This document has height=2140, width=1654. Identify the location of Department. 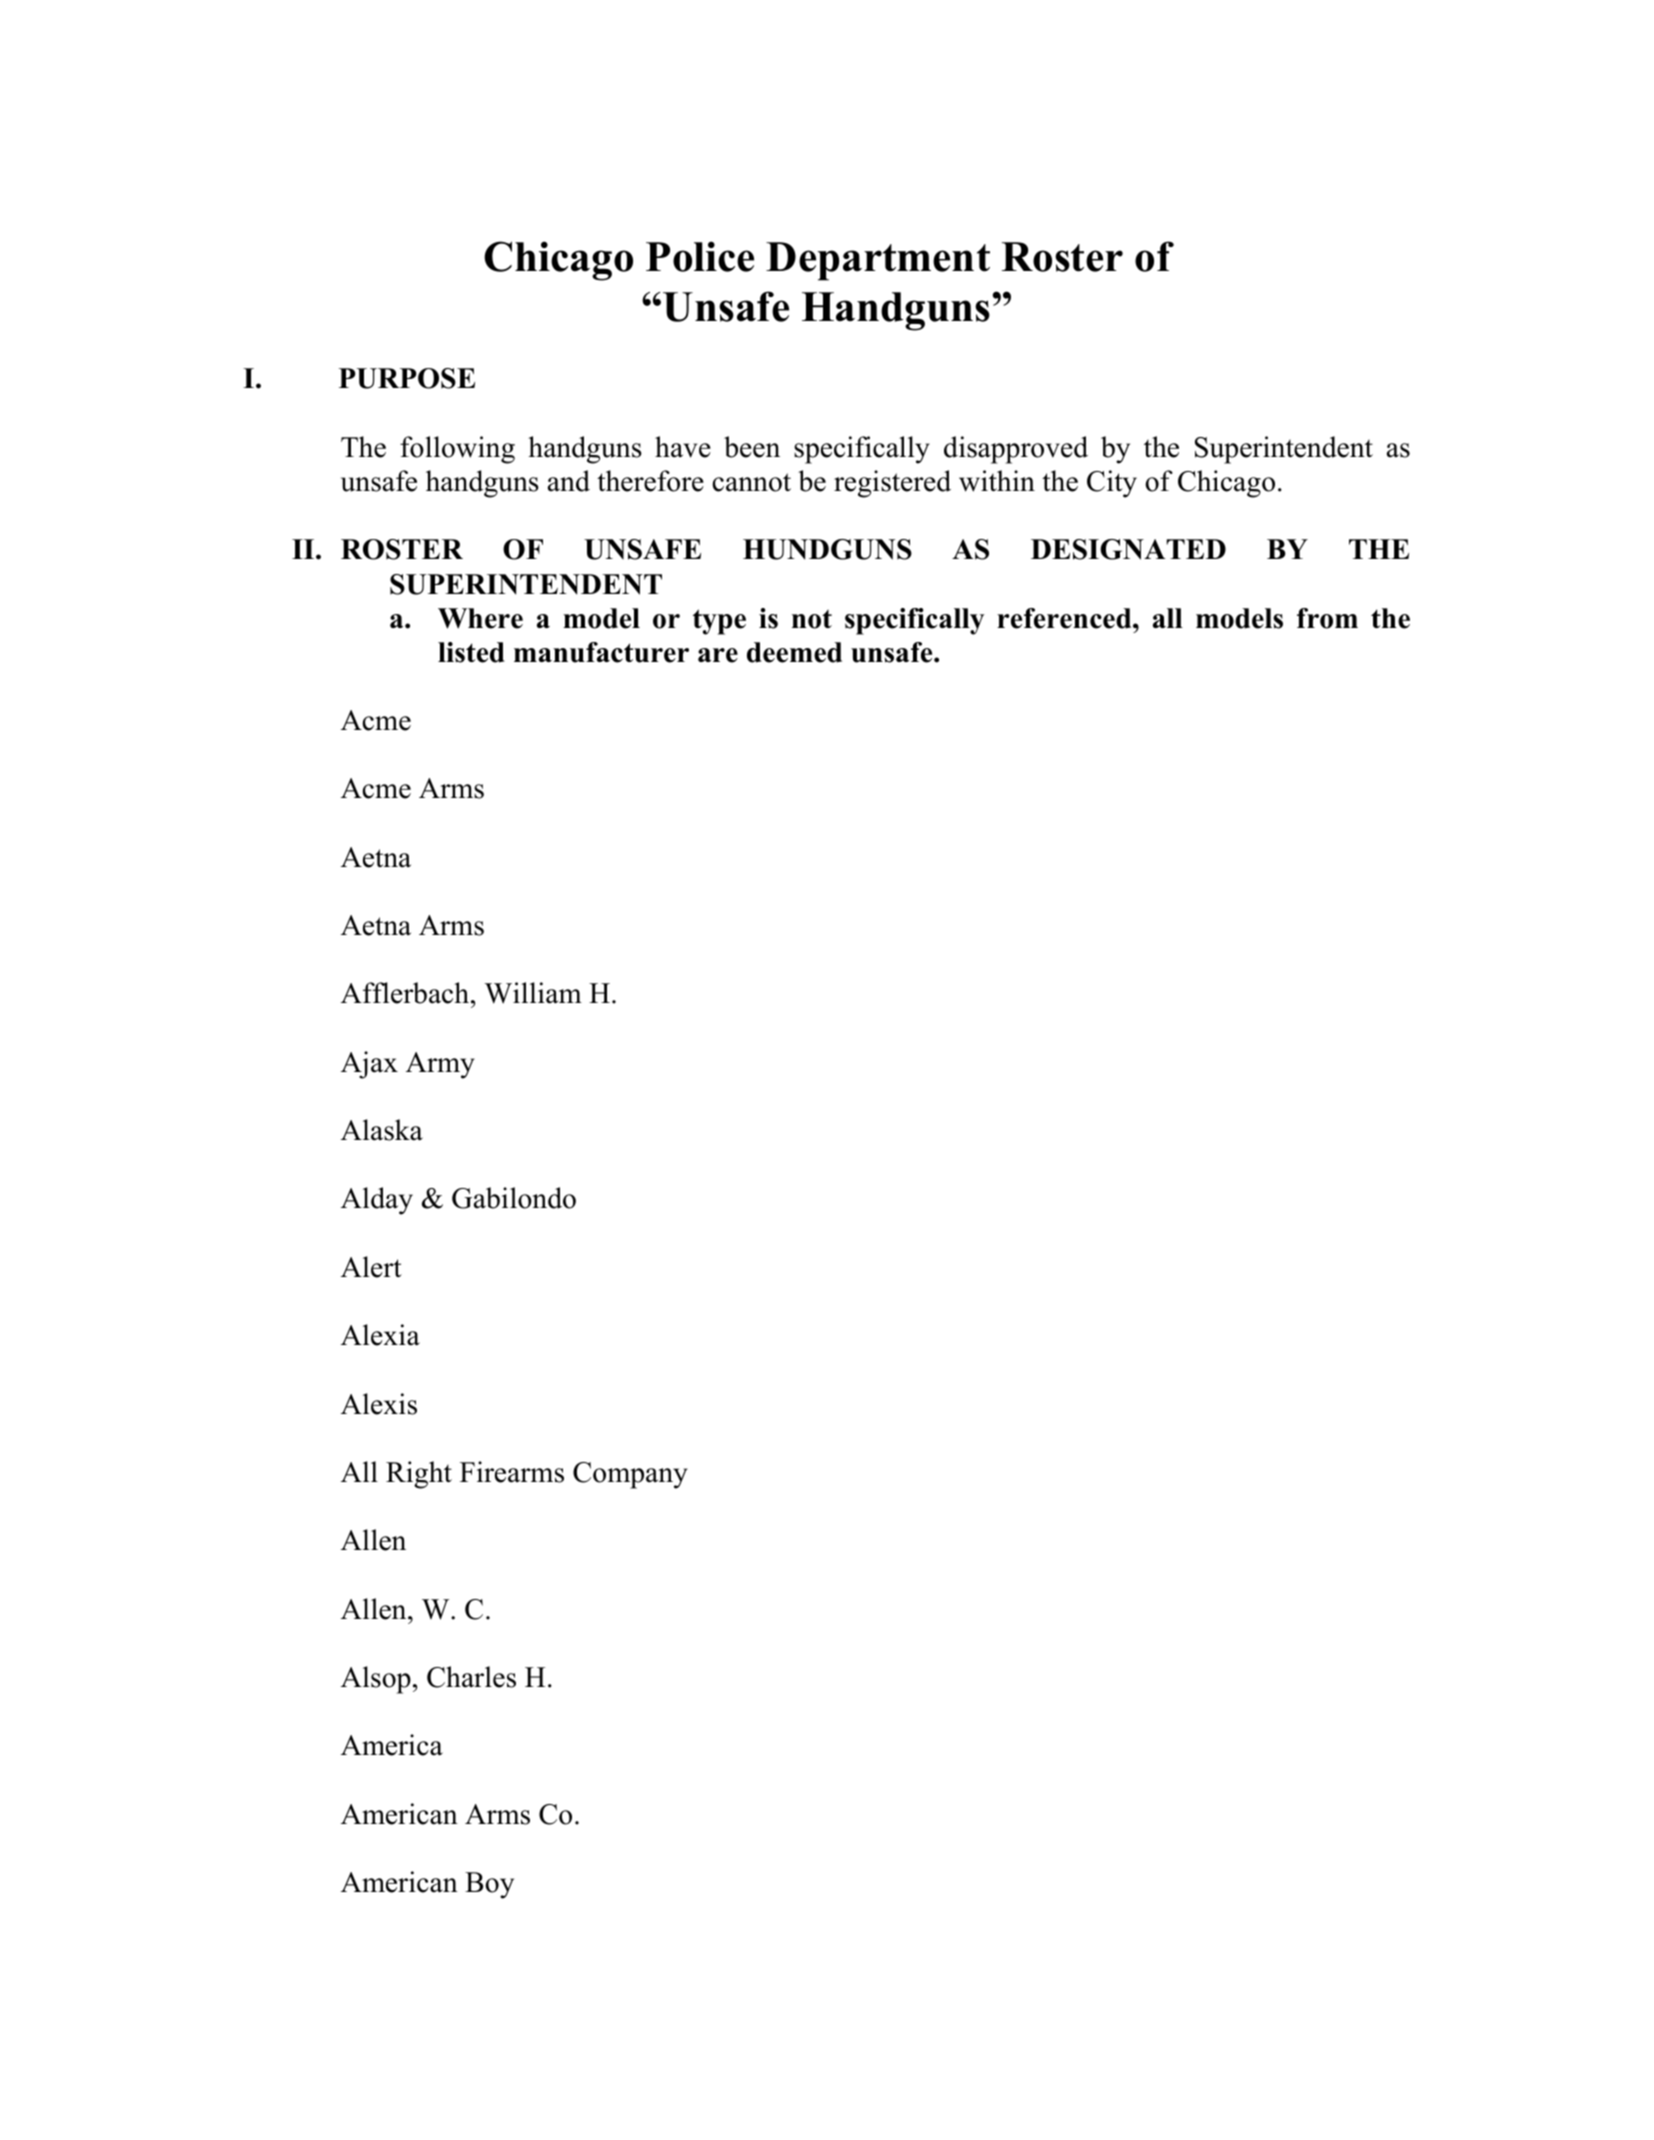
(878, 261).
